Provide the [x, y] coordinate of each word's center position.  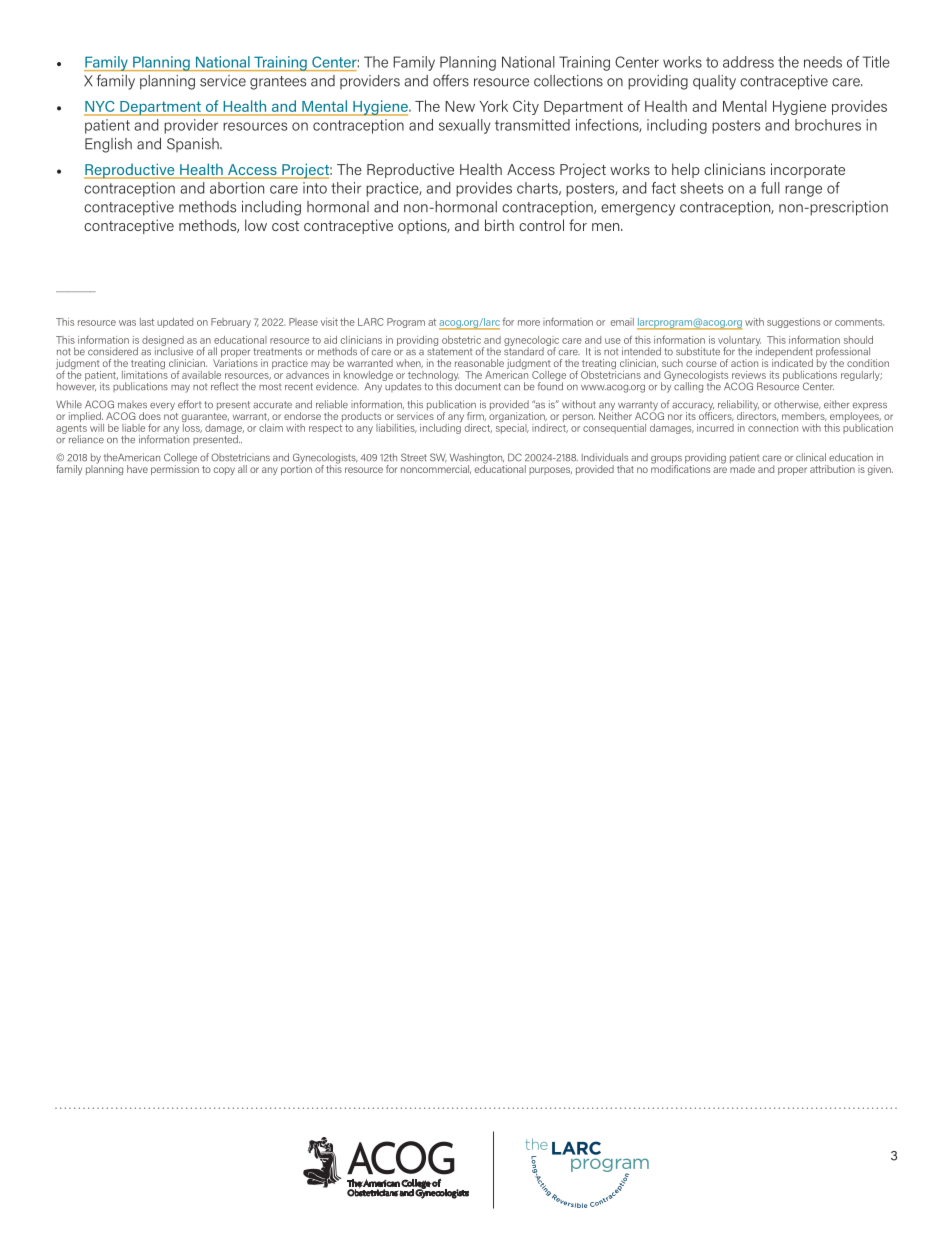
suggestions [793, 323]
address [748, 62]
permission [175, 468]
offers [451, 80]
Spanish [194, 145]
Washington [477, 459]
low [256, 225]
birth [499, 225]
